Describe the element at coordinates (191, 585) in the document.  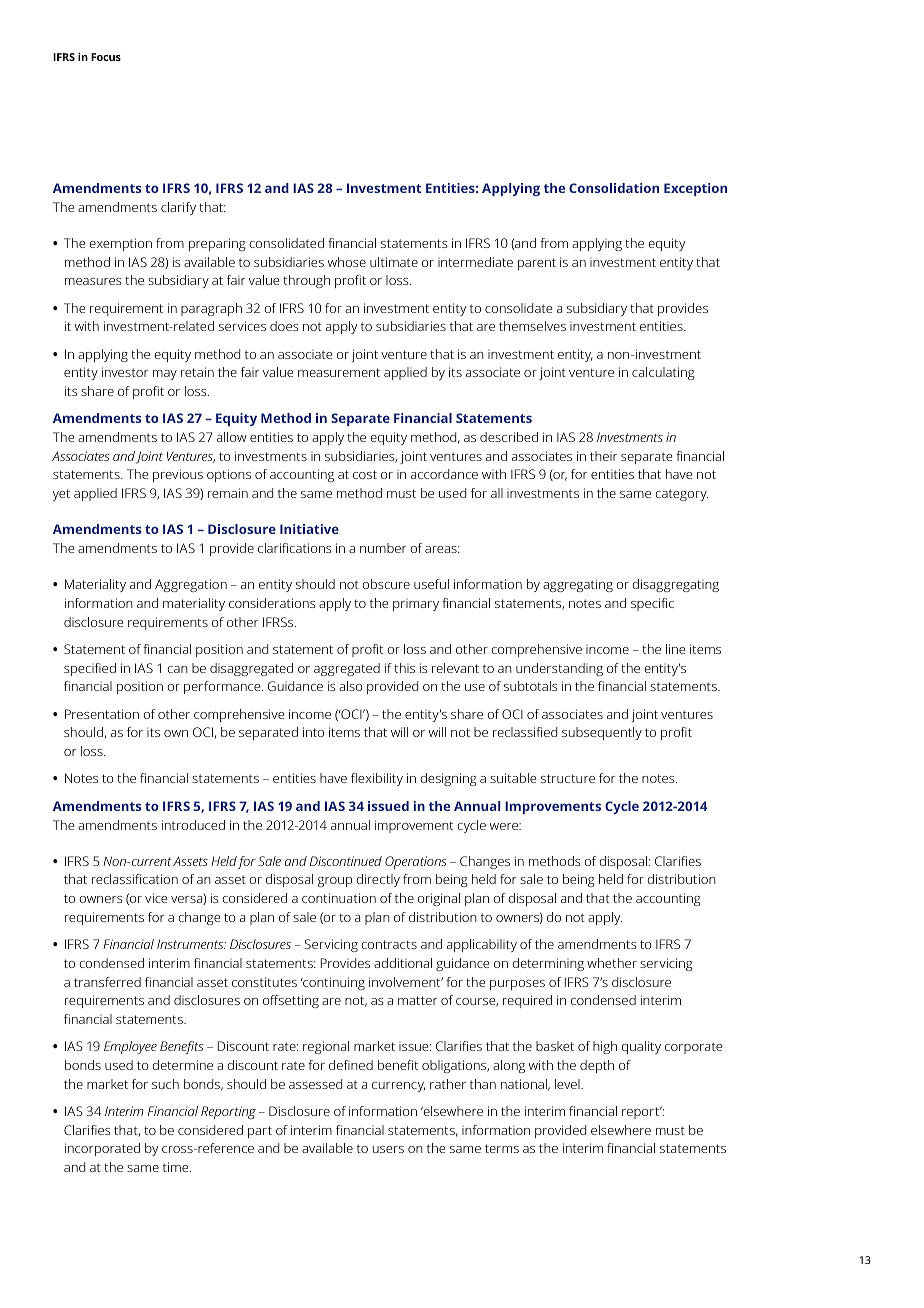
I see `Aggregation` at that location.
